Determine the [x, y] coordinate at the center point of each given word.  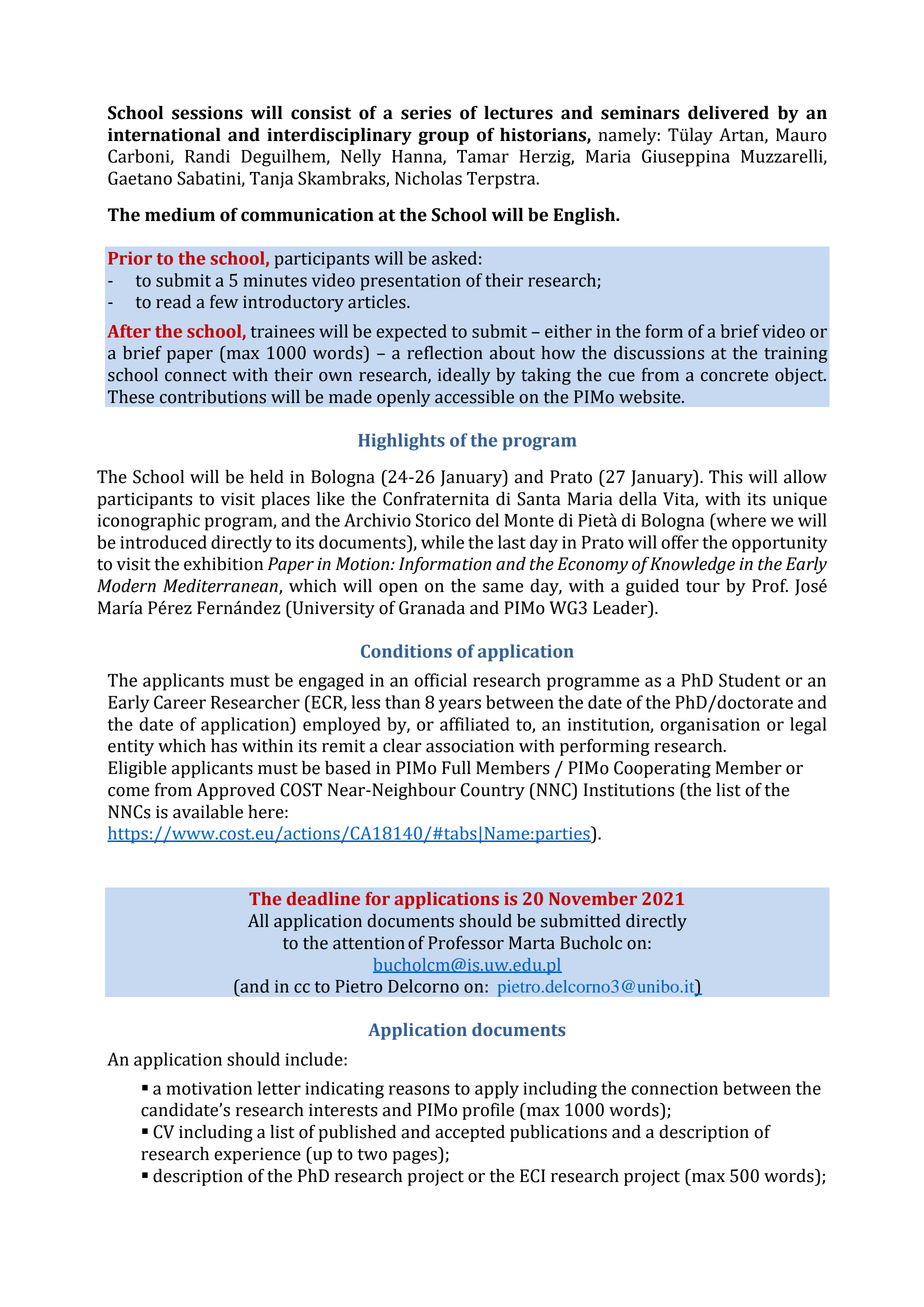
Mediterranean [221, 587]
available [208, 811]
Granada [432, 607]
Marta [532, 943]
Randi [207, 156]
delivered [728, 113]
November [593, 899]
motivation [209, 1088]
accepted [470, 1133]
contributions [213, 397]
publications [558, 1133]
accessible [474, 397]
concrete [734, 376]
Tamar [483, 156]
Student [750, 680]
